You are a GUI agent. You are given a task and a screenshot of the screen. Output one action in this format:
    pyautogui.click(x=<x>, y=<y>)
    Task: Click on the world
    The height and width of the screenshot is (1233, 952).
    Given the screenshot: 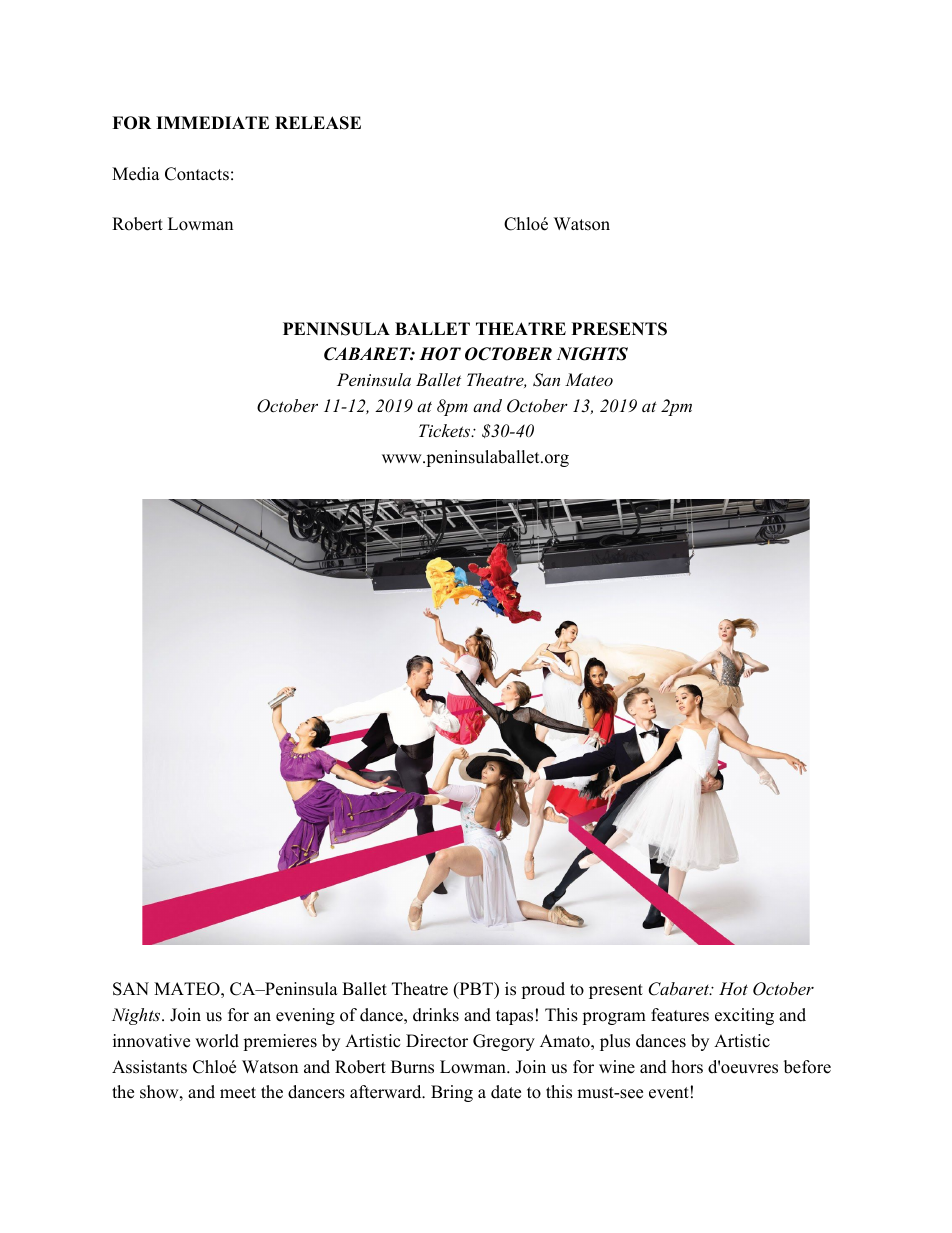 What is the action you would take?
    pyautogui.click(x=217, y=1041)
